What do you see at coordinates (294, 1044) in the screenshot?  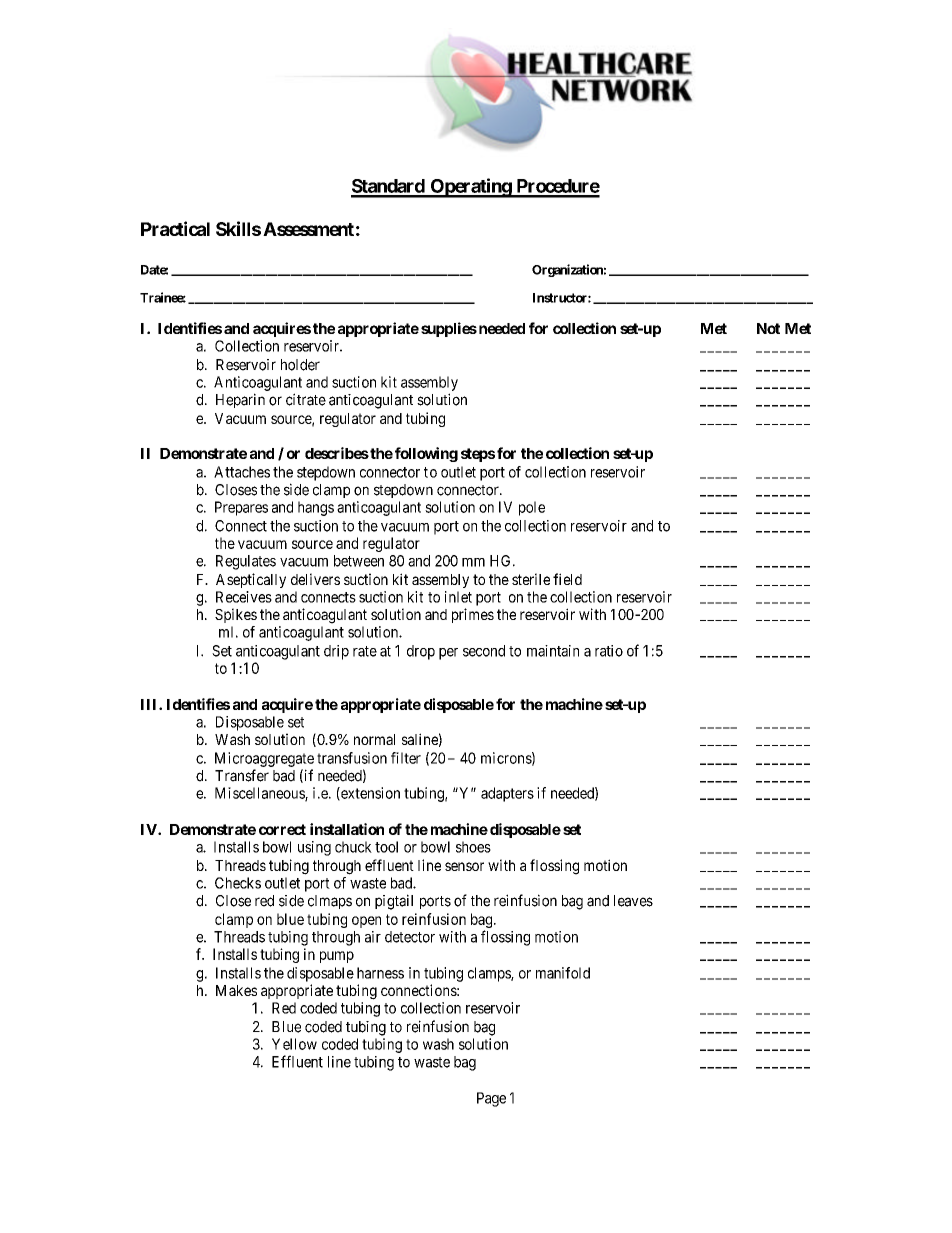 I see `Yellow` at bounding box center [294, 1044].
